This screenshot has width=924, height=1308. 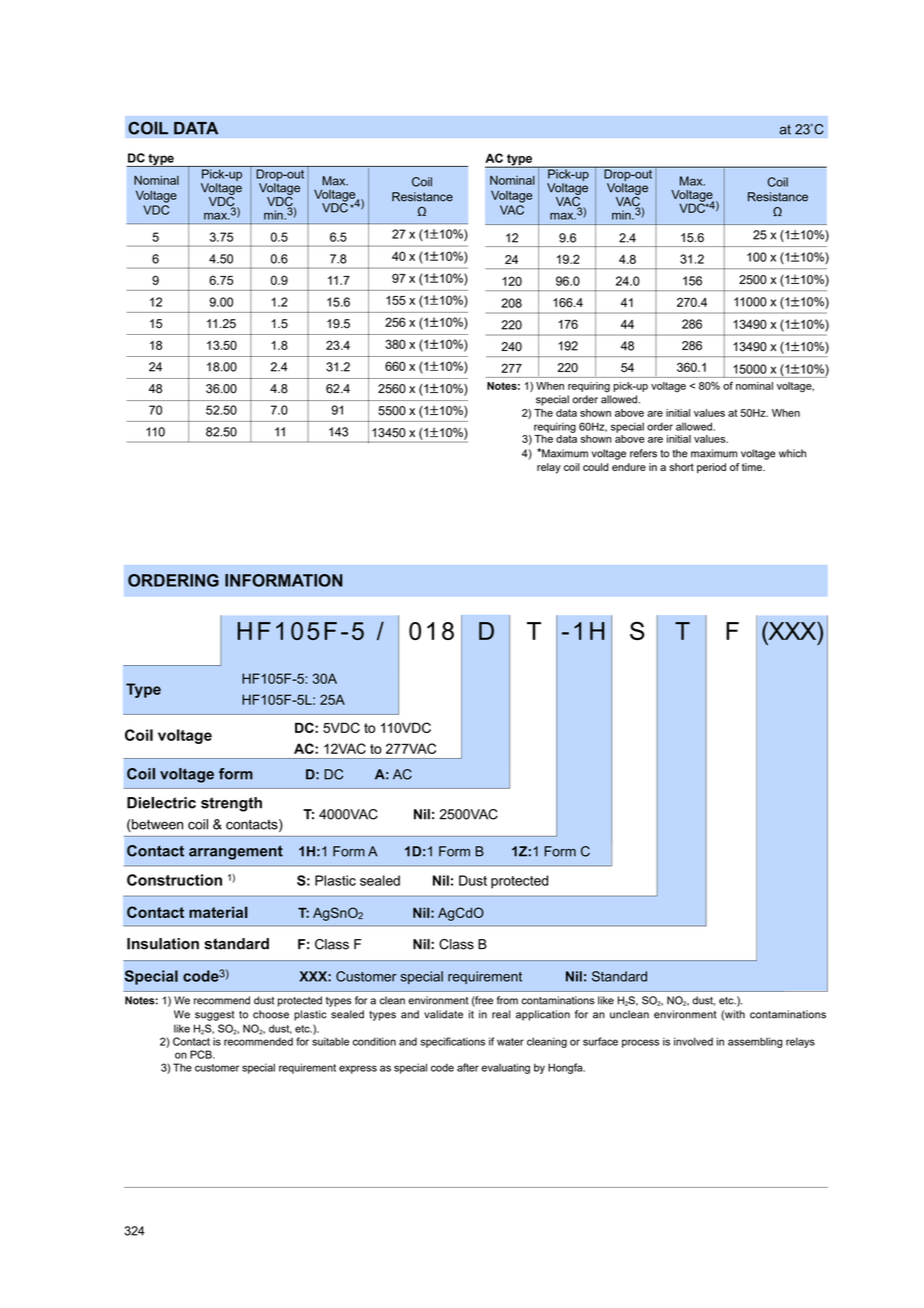 What do you see at coordinates (507, 1000) in the screenshot?
I see `from` at bounding box center [507, 1000].
